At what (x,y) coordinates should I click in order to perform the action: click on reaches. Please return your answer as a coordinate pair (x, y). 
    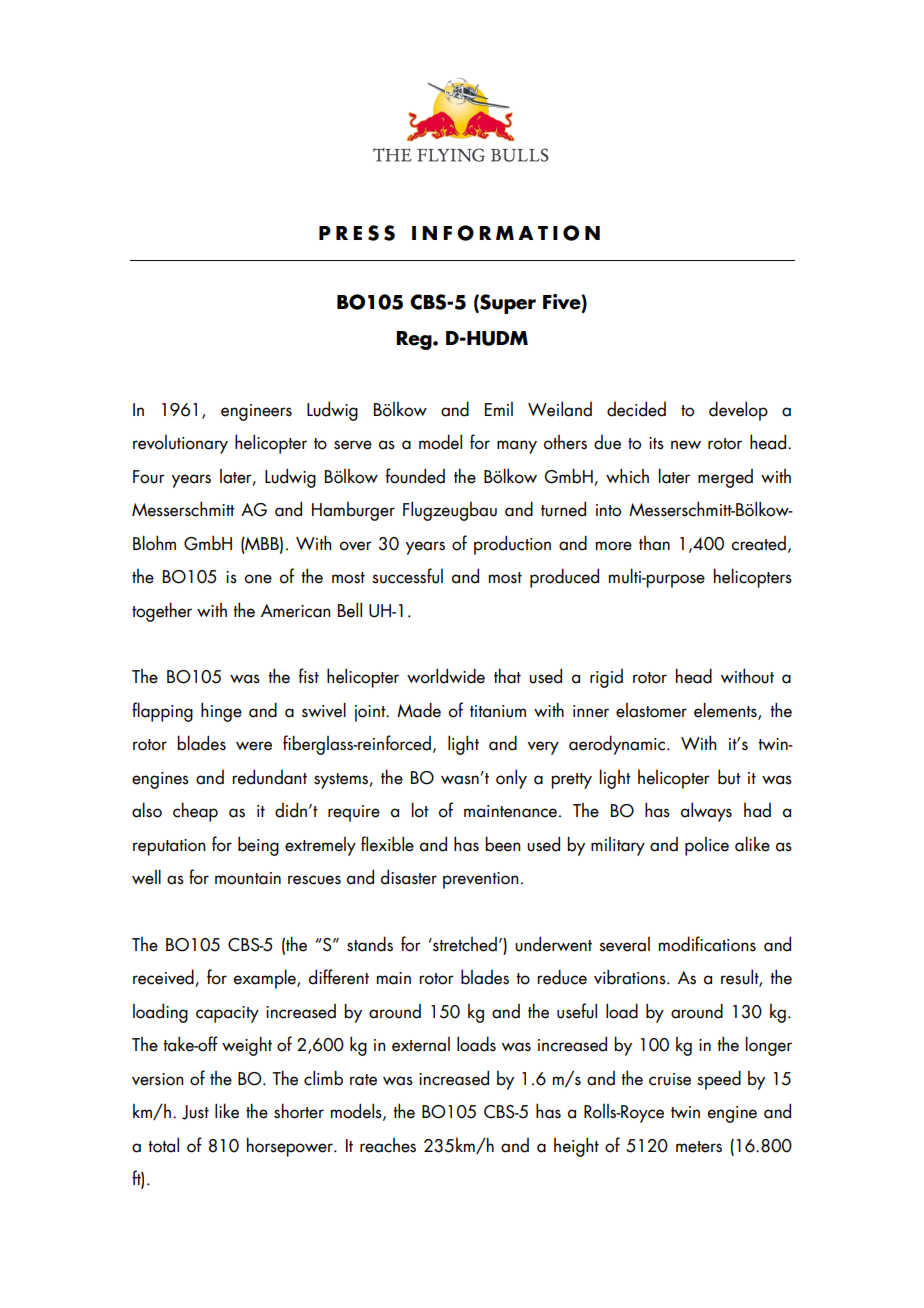
    Looking at the image, I should click on (388, 1145).
